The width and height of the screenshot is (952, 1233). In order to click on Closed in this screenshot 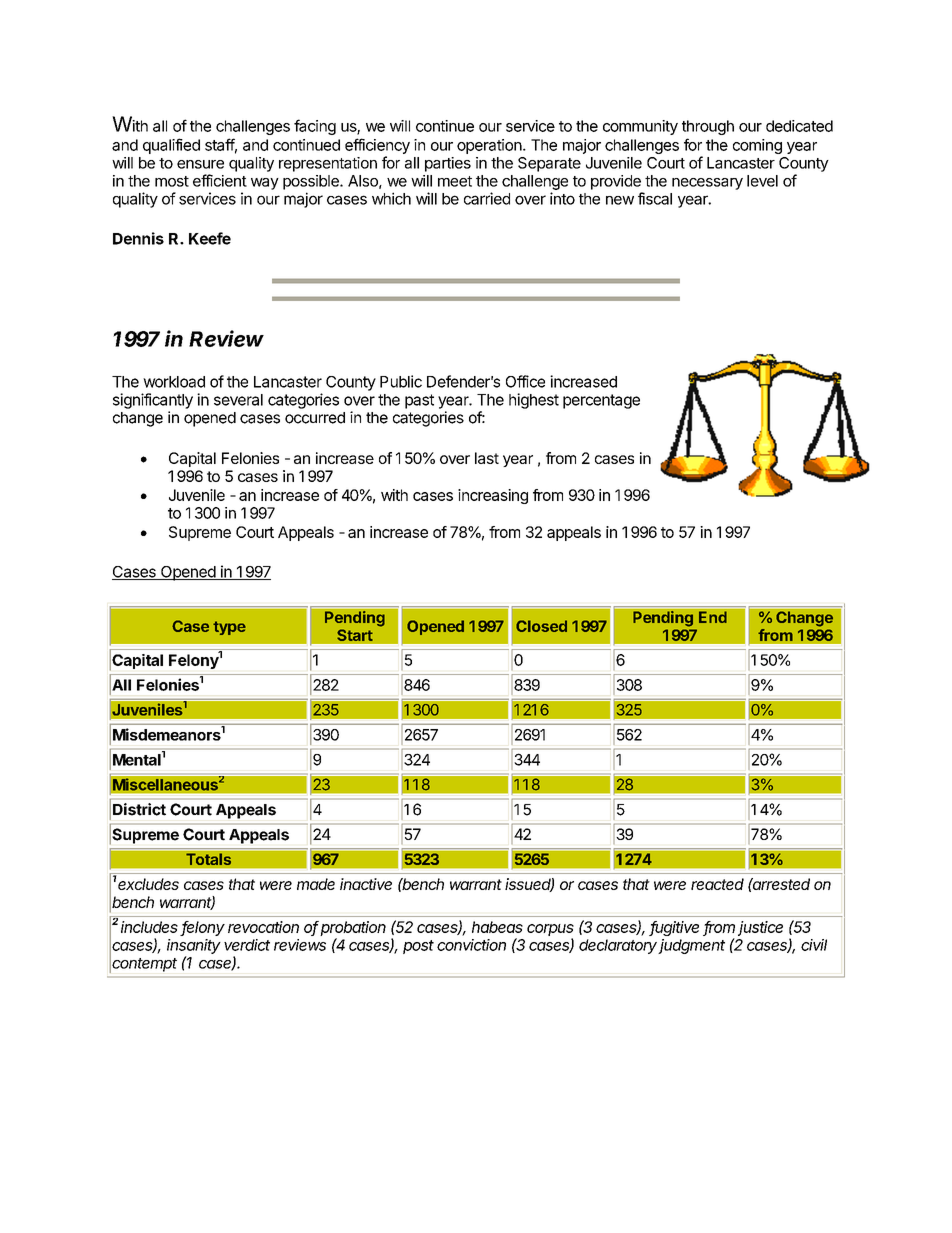, I will do `click(541, 626)`.
